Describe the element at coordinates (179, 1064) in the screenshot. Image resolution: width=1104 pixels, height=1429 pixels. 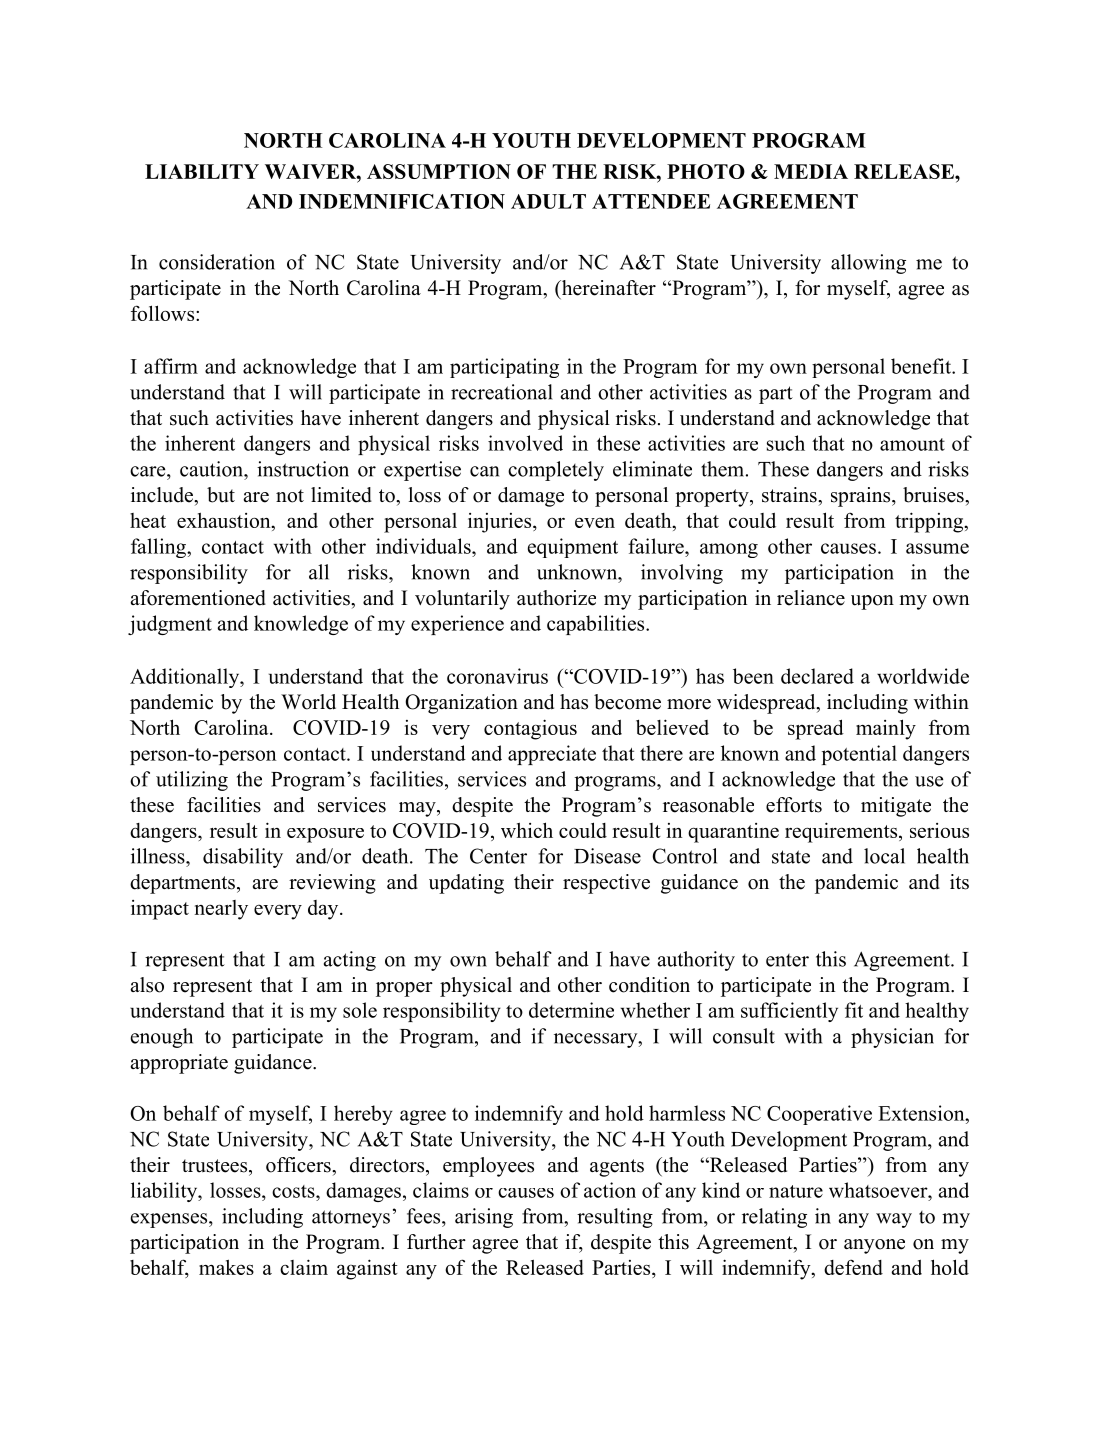
I see `appropriate` at that location.
